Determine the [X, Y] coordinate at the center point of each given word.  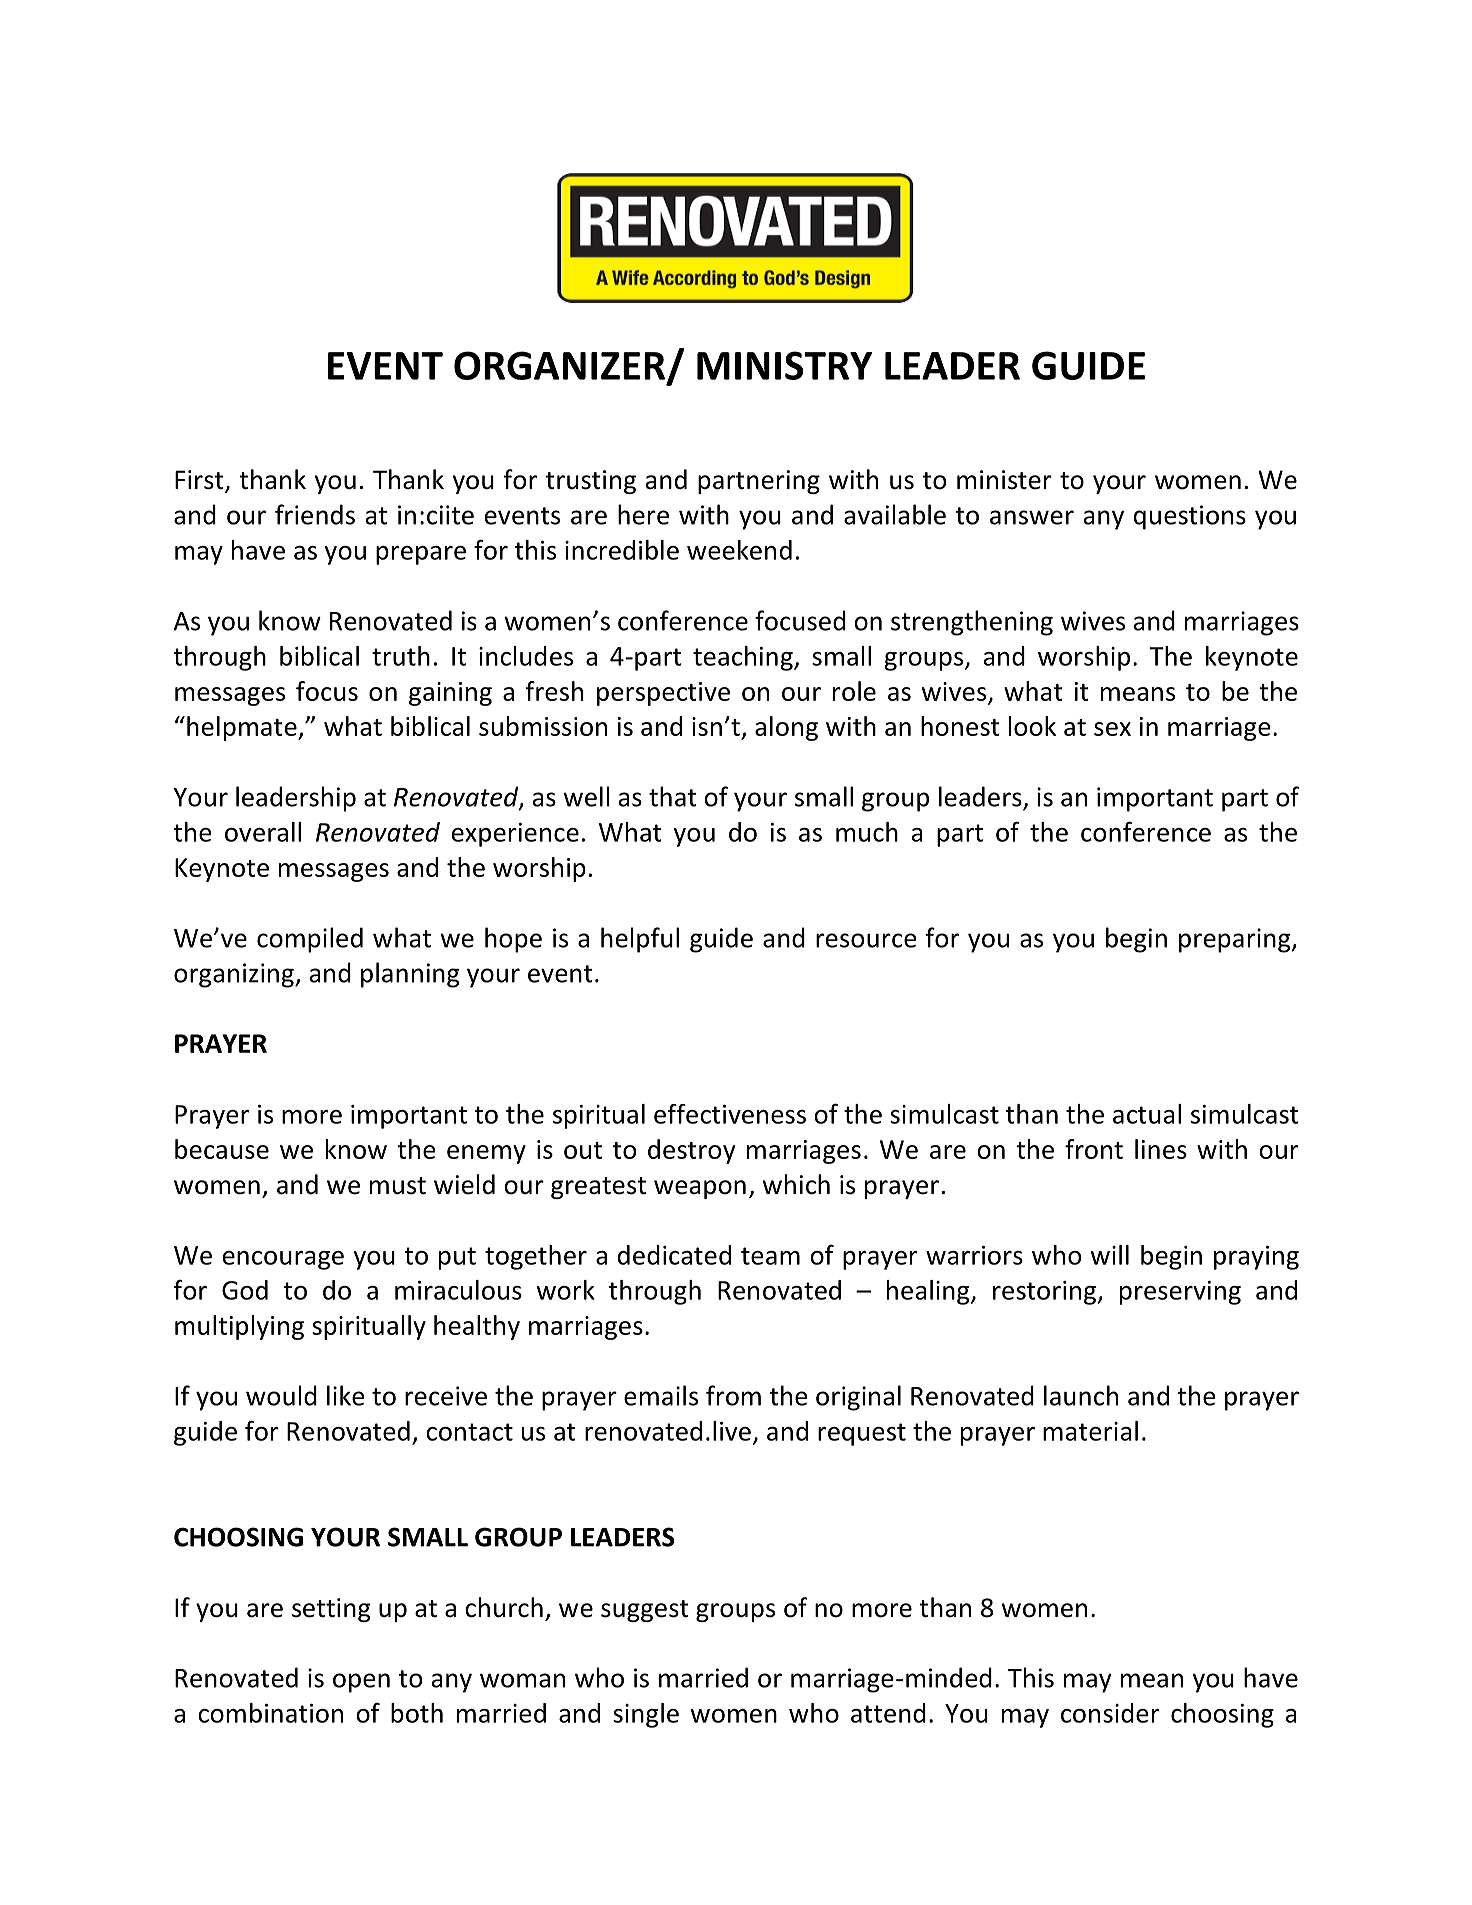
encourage [283, 1260]
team [770, 1256]
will [1110, 1255]
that [673, 796]
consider [1110, 1713]
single [646, 1715]
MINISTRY [784, 365]
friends [315, 514]
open [361, 1683]
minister [1004, 480]
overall [263, 832]
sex [1112, 729]
